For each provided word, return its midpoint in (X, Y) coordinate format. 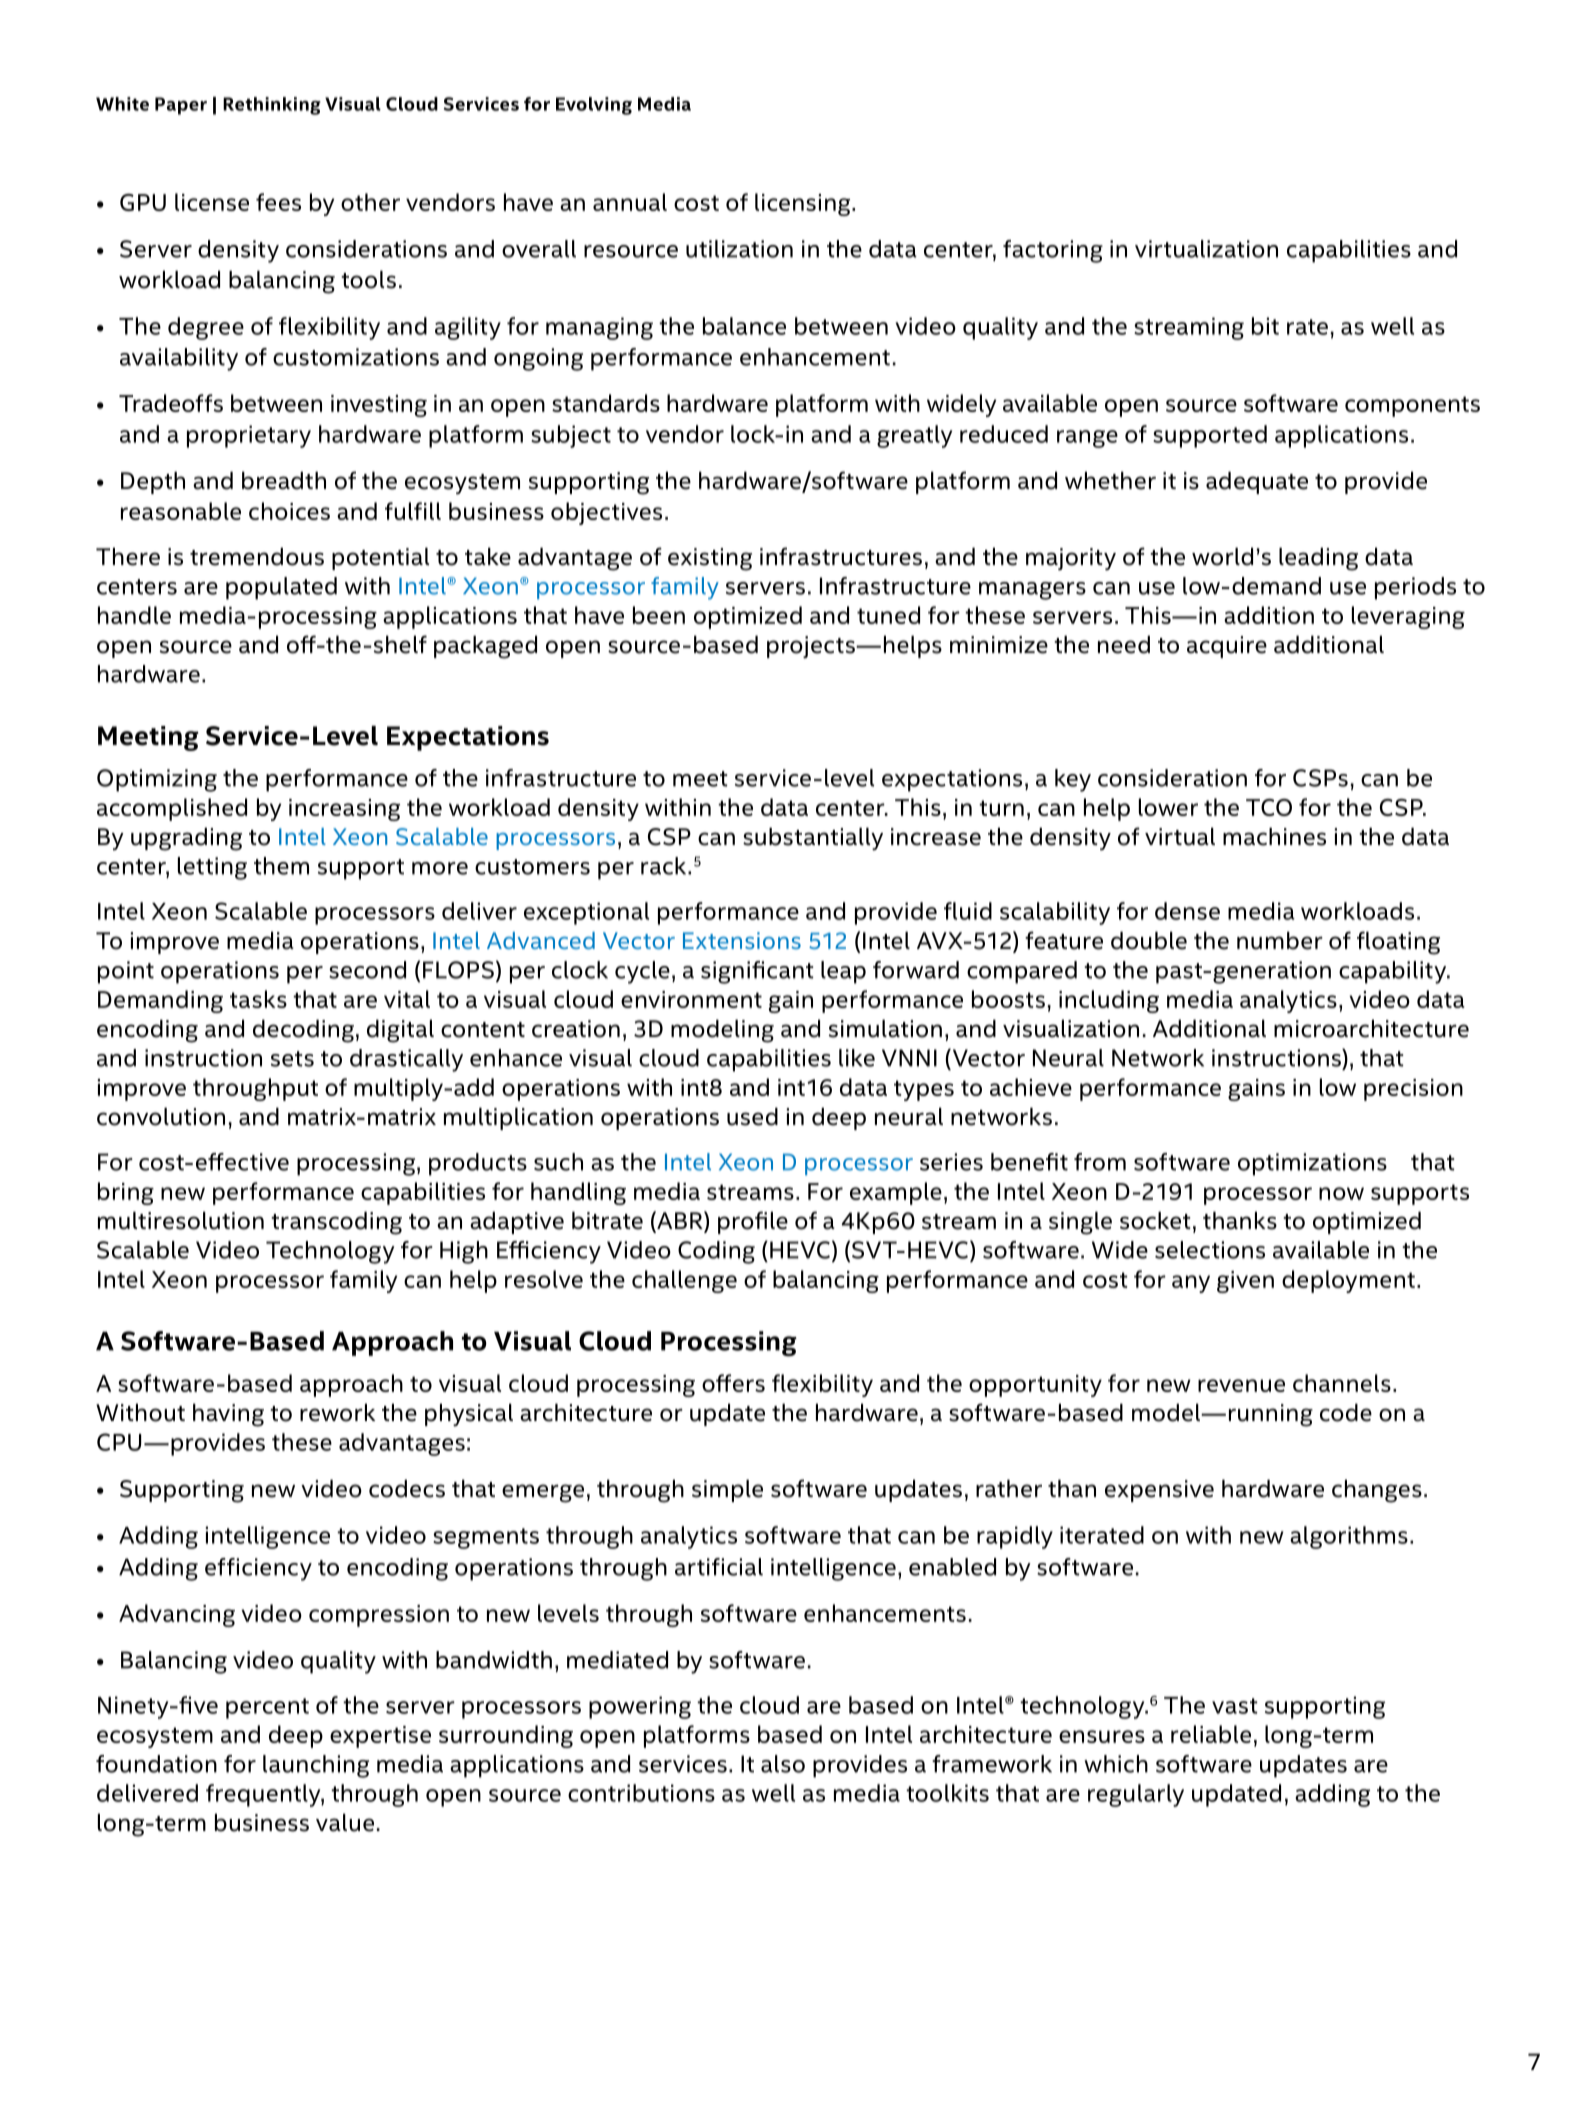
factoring (1053, 251)
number (1280, 940)
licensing (804, 204)
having (228, 1415)
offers (733, 1383)
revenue (1241, 1385)
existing (710, 559)
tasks (258, 999)
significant (757, 972)
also (783, 1764)
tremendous (257, 556)
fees (278, 202)
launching (316, 1766)
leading (1318, 559)
